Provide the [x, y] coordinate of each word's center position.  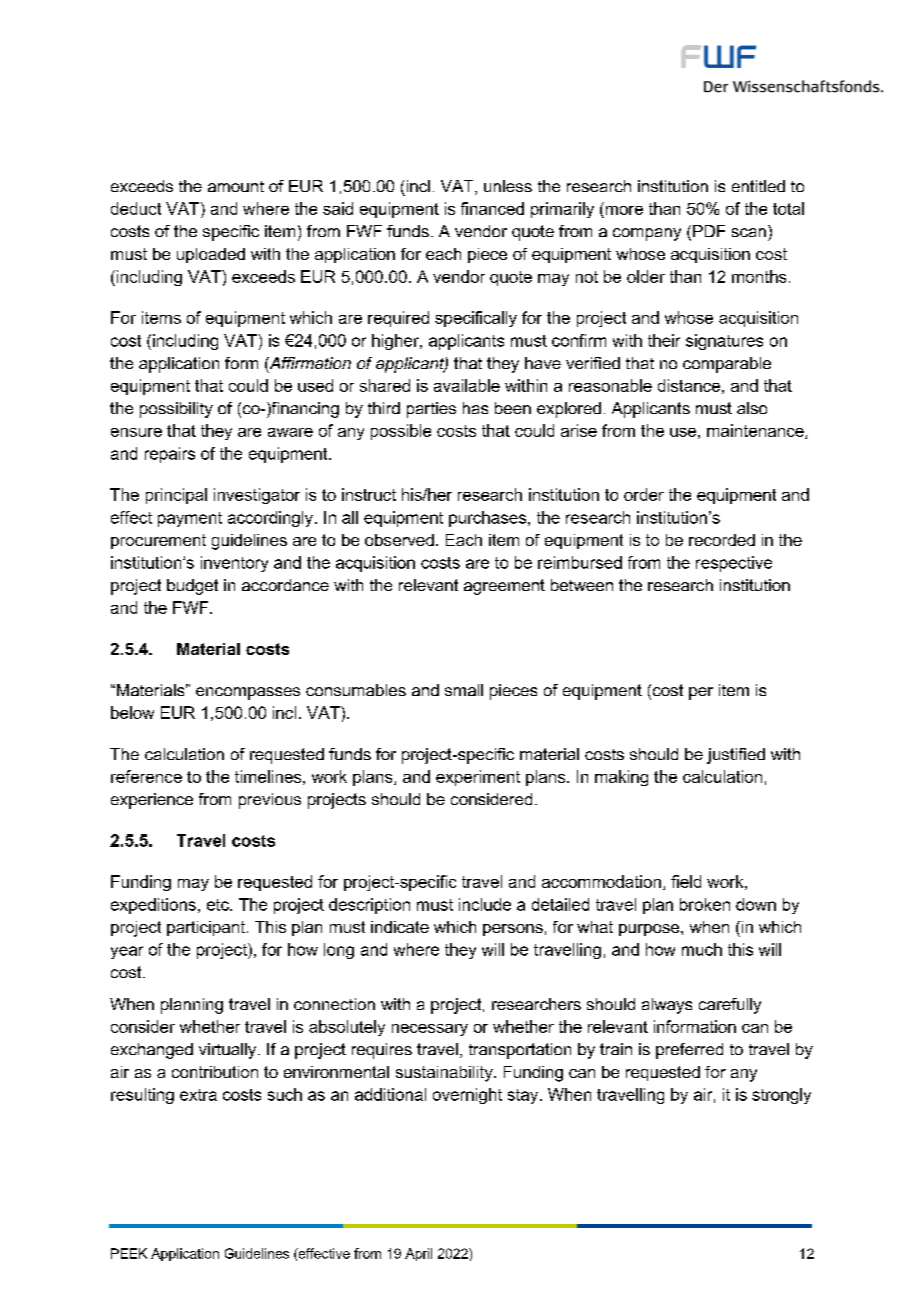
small [464, 690]
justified [736, 756]
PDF [709, 231]
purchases [489, 519]
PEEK [129, 1253]
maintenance [756, 431]
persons [513, 930]
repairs [170, 455]
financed [492, 208]
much [702, 949]
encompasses [248, 693]
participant [206, 928]
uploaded [211, 255]
